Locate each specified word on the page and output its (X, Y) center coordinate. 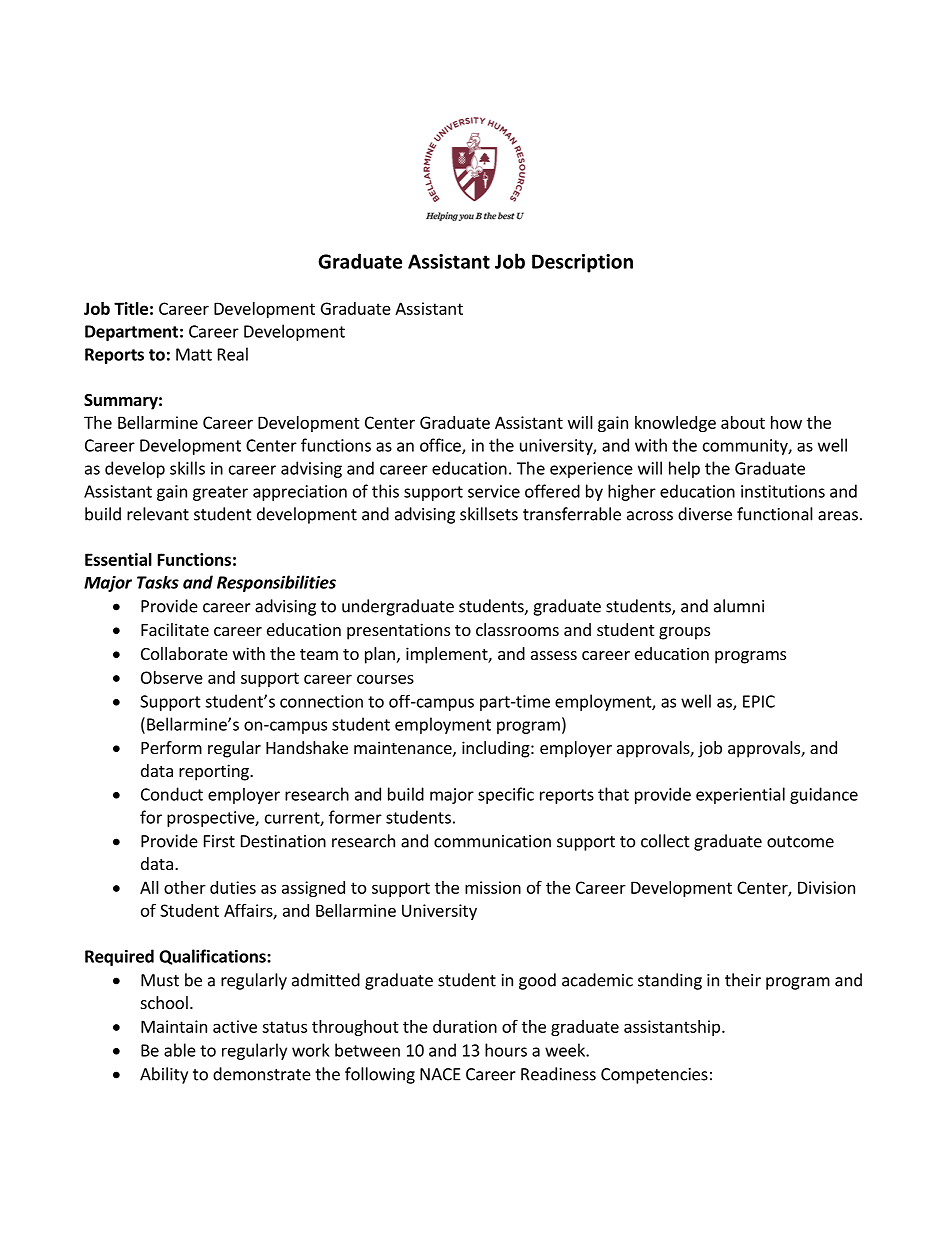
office (441, 446)
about (743, 422)
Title (131, 308)
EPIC (759, 701)
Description (582, 263)
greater (220, 493)
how (786, 422)
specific (506, 795)
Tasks (158, 582)
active (235, 1026)
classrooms (517, 629)
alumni (739, 606)
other (185, 887)
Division (826, 887)
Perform (171, 747)
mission (493, 887)
